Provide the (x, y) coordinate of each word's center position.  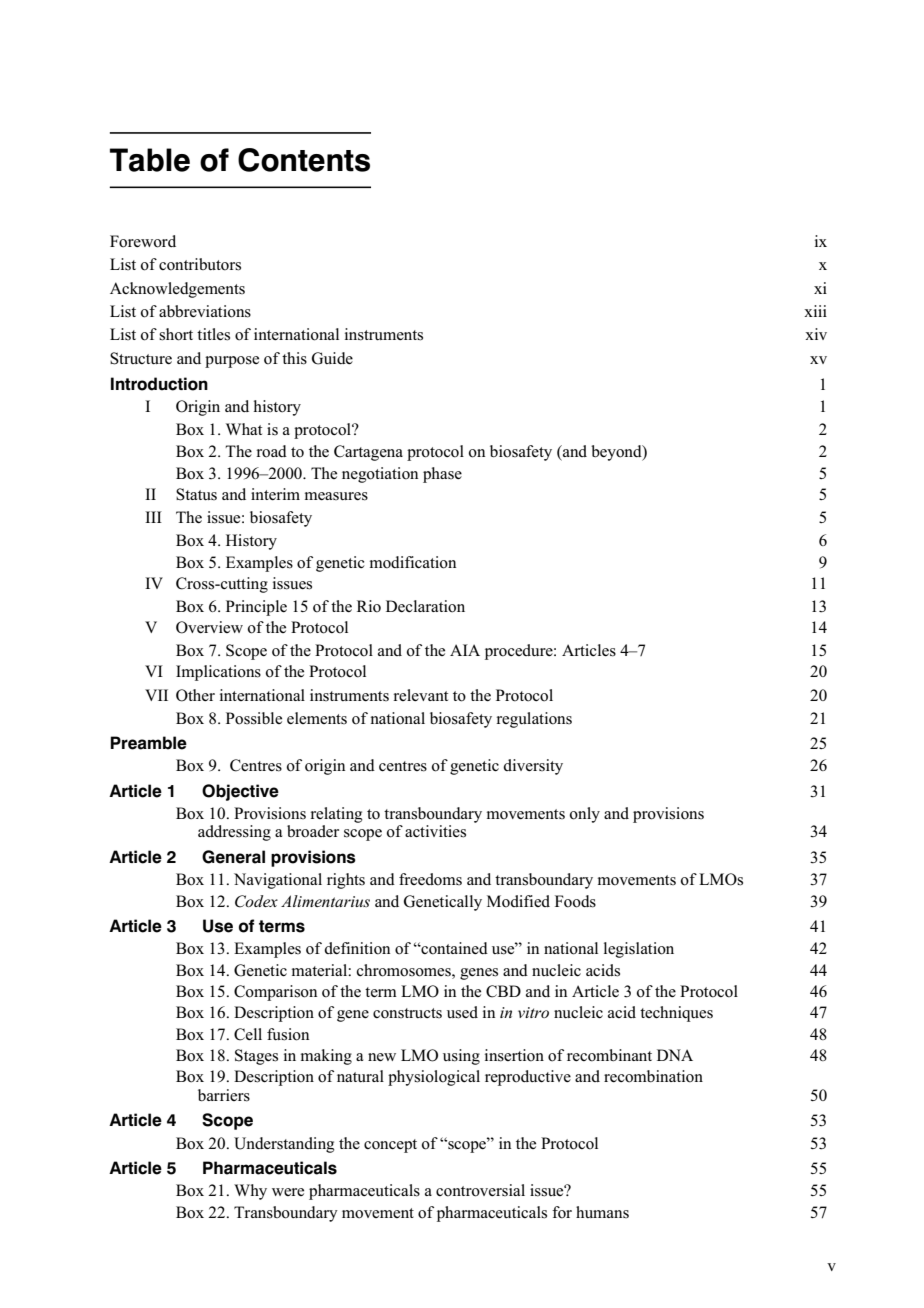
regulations (534, 720)
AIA (465, 650)
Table (150, 160)
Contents (304, 160)
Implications (218, 673)
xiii (815, 311)
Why (250, 1192)
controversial (480, 1190)
